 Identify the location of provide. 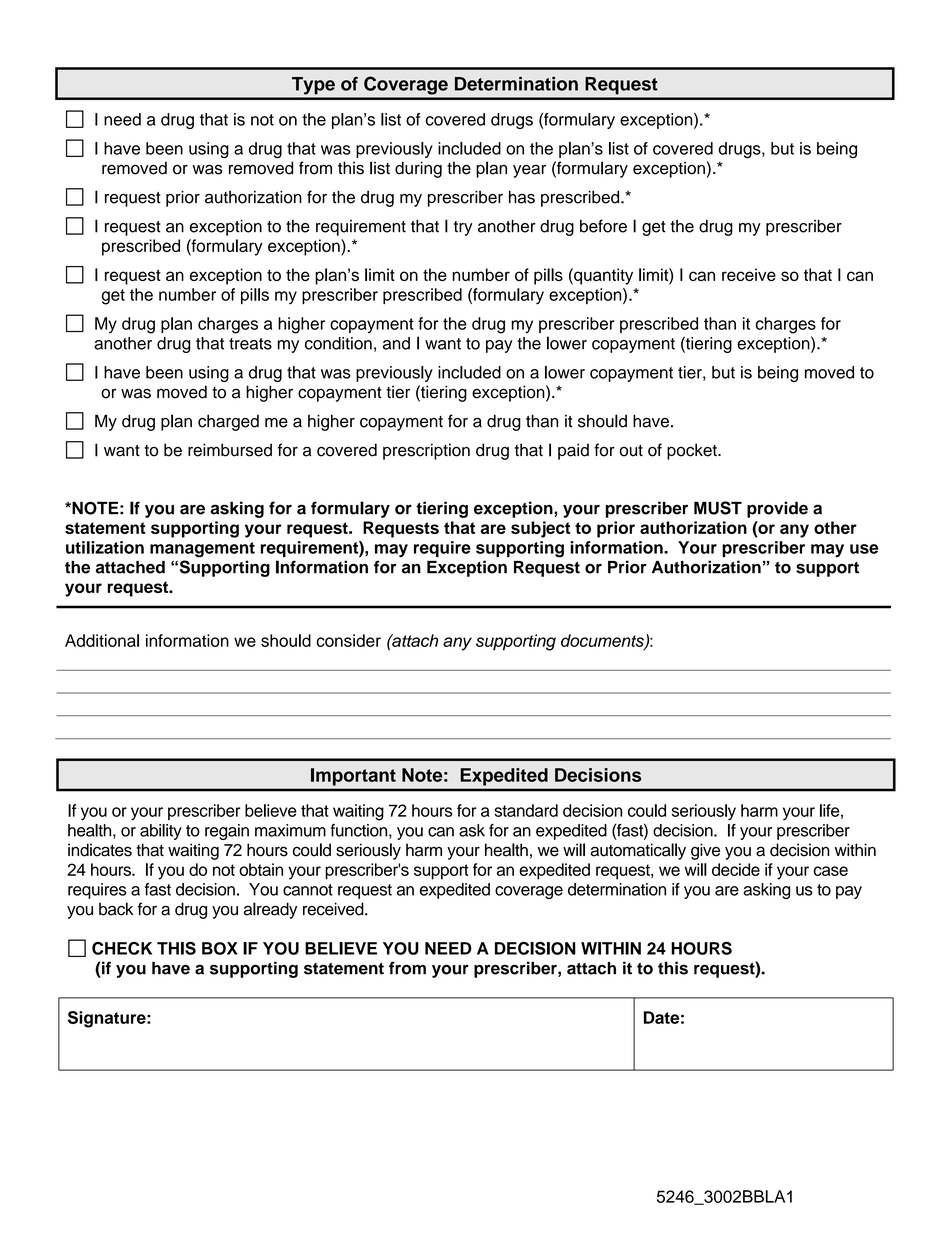
(777, 509).
